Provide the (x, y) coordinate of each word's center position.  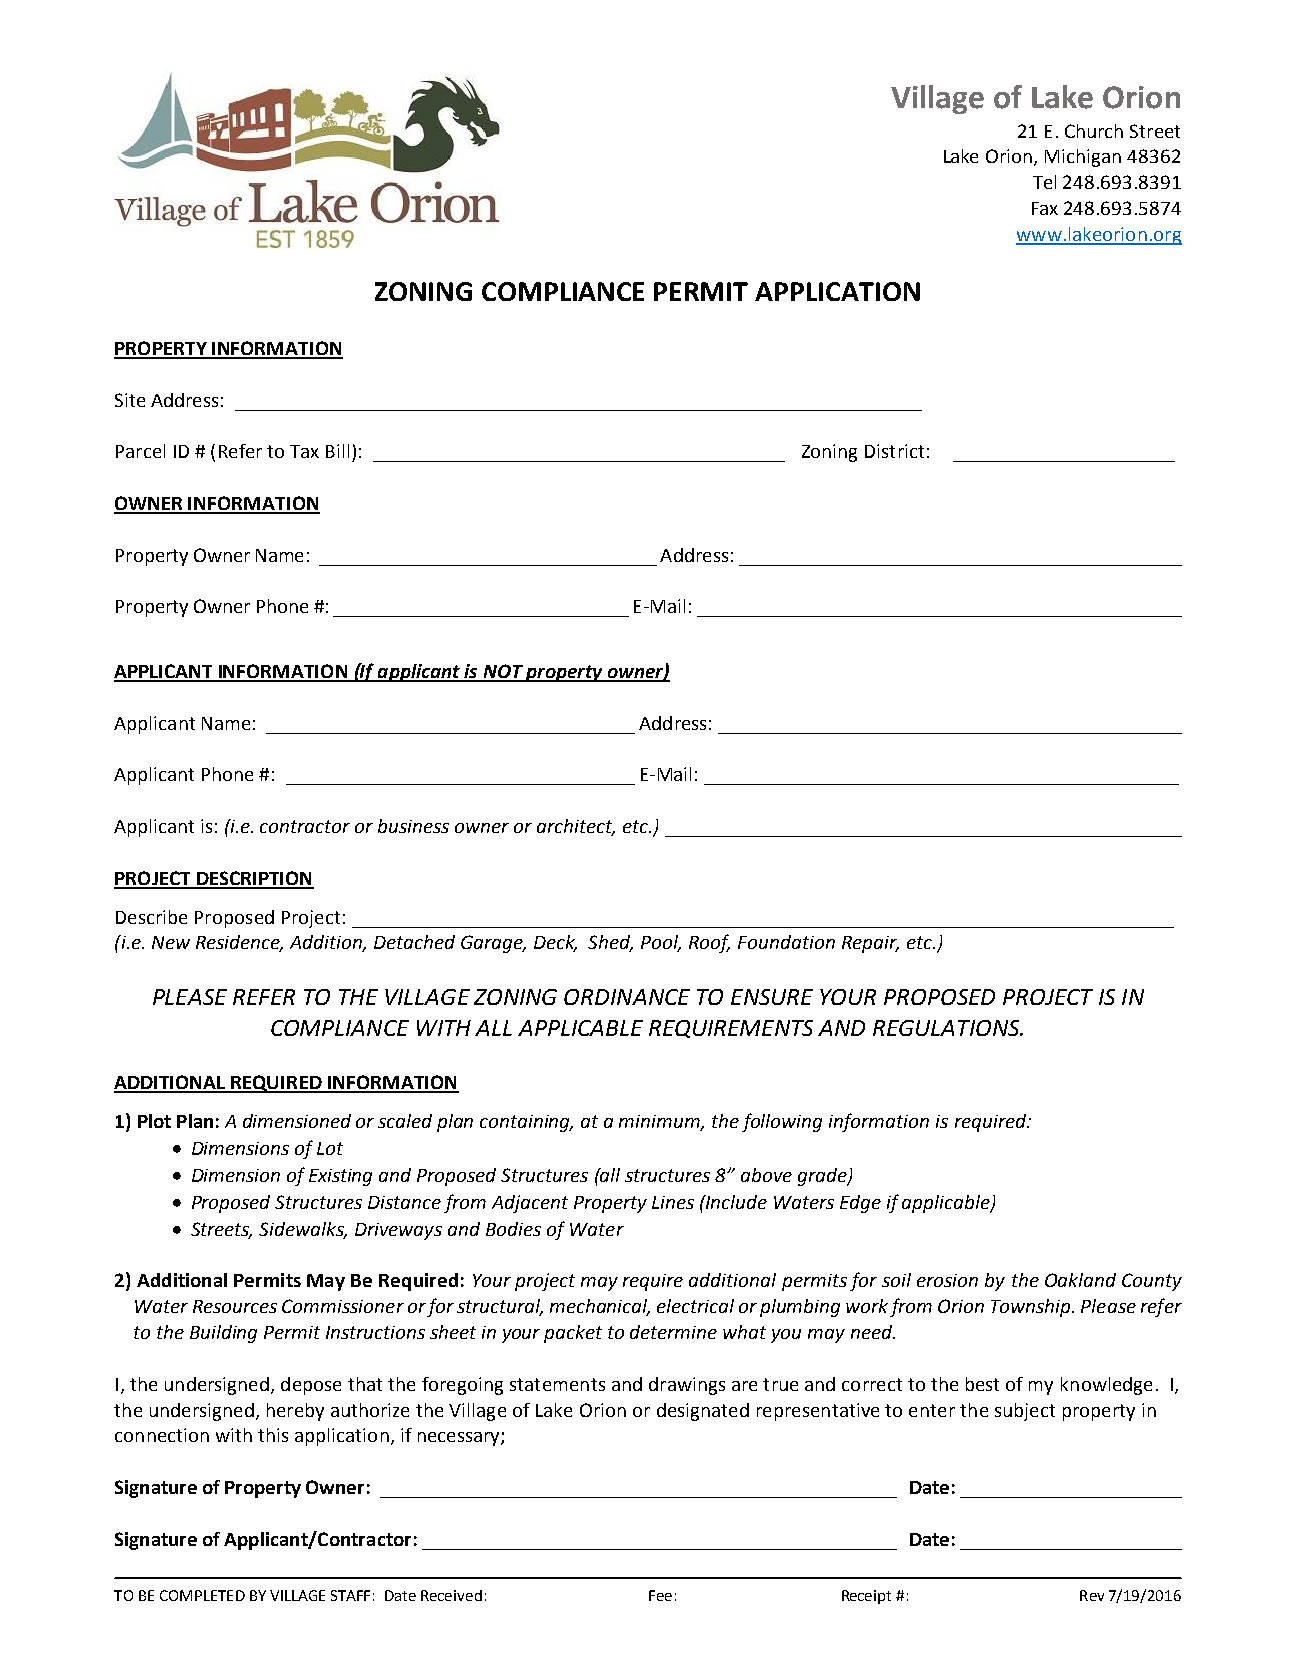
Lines (673, 1202)
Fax (1045, 208)
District (894, 451)
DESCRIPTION (254, 879)
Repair (870, 944)
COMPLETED (202, 1595)
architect (576, 827)
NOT (503, 672)
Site (130, 400)
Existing (340, 1177)
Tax (304, 451)
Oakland (1080, 1280)
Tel (1044, 182)
